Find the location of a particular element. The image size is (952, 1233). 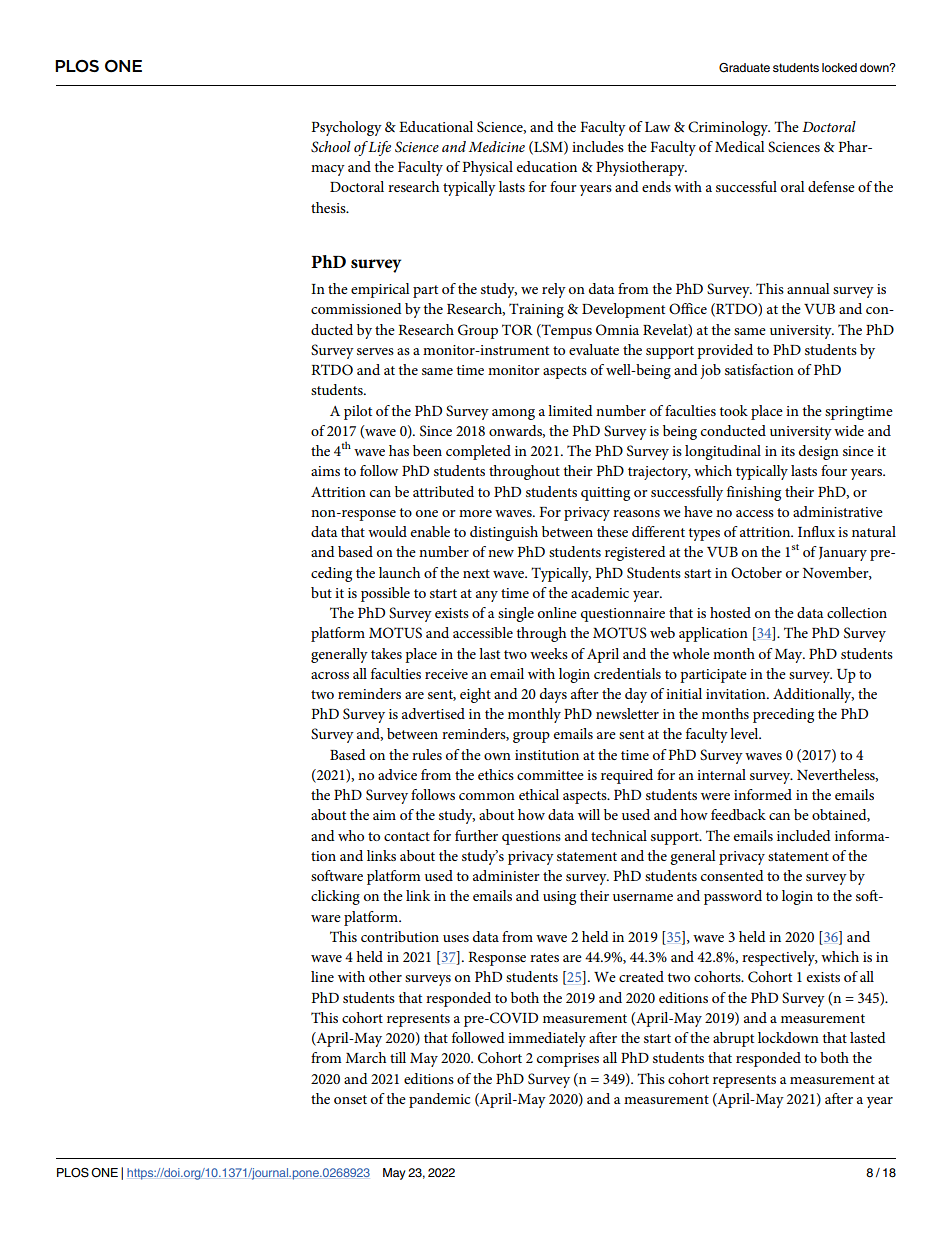

comprises is located at coordinates (568, 1060).
